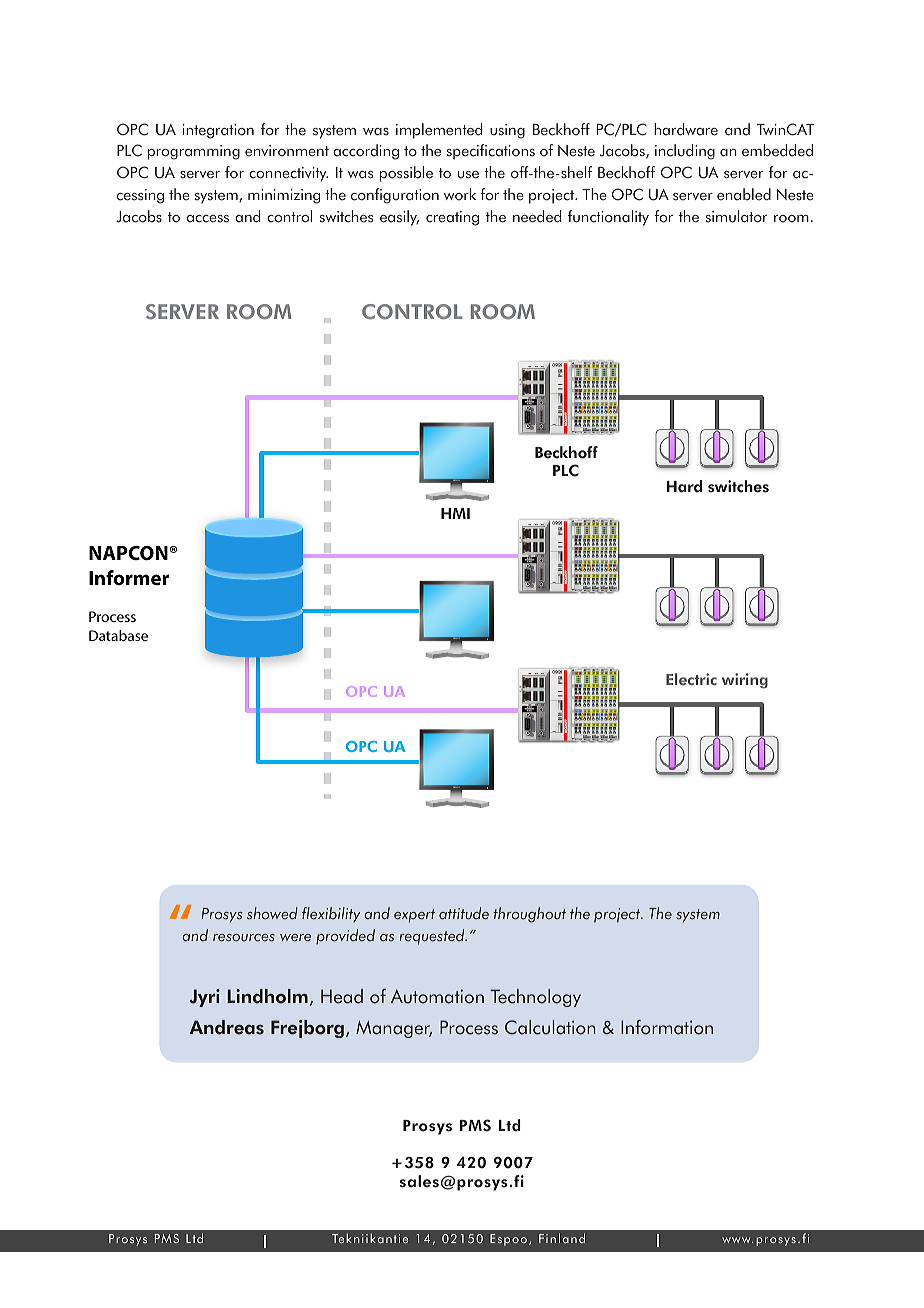 Image resolution: width=924 pixels, height=1308 pixels. Describe the element at coordinates (468, 175) in the screenshot. I see `use` at that location.
